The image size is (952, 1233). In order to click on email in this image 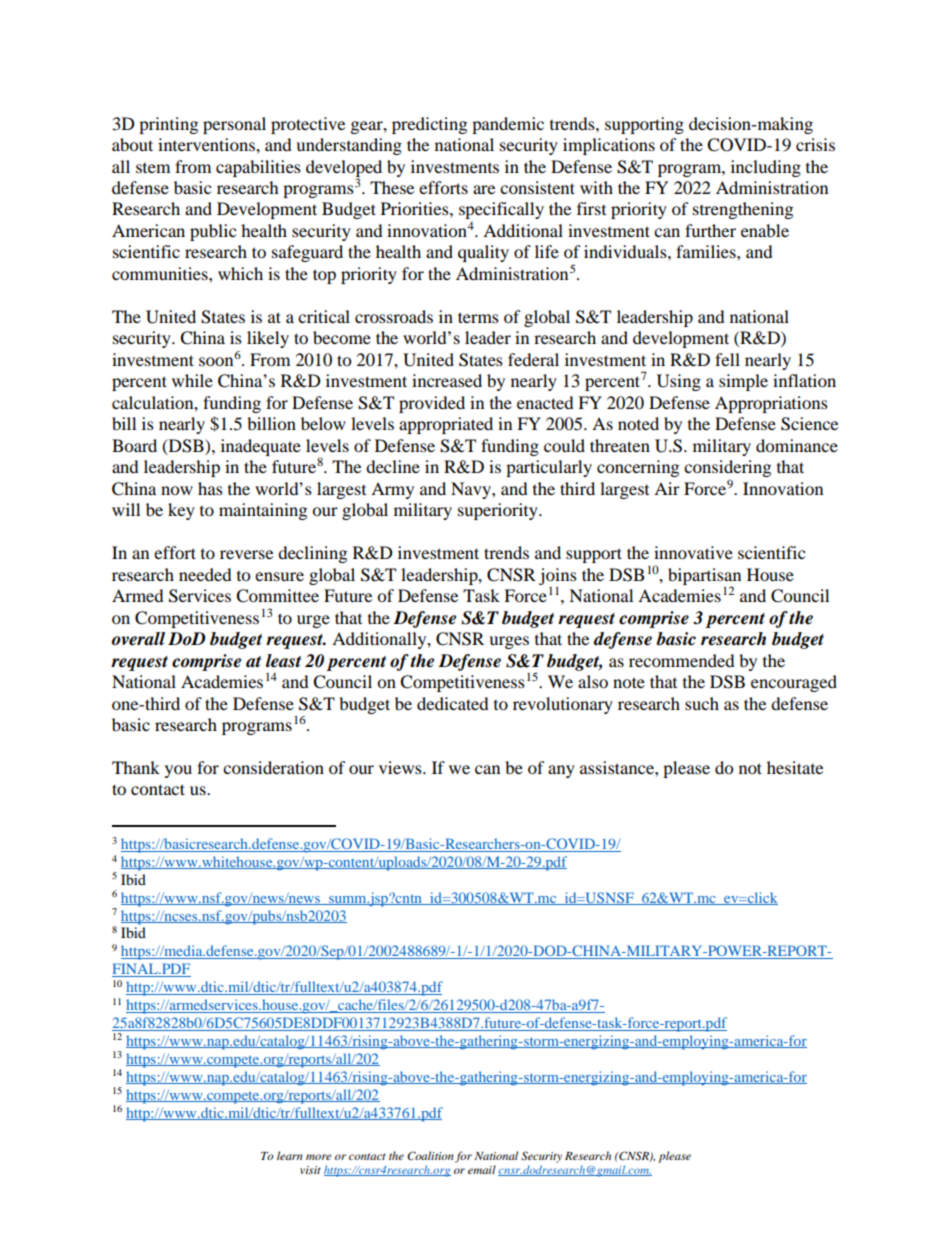, I will do `click(482, 1169)`.
